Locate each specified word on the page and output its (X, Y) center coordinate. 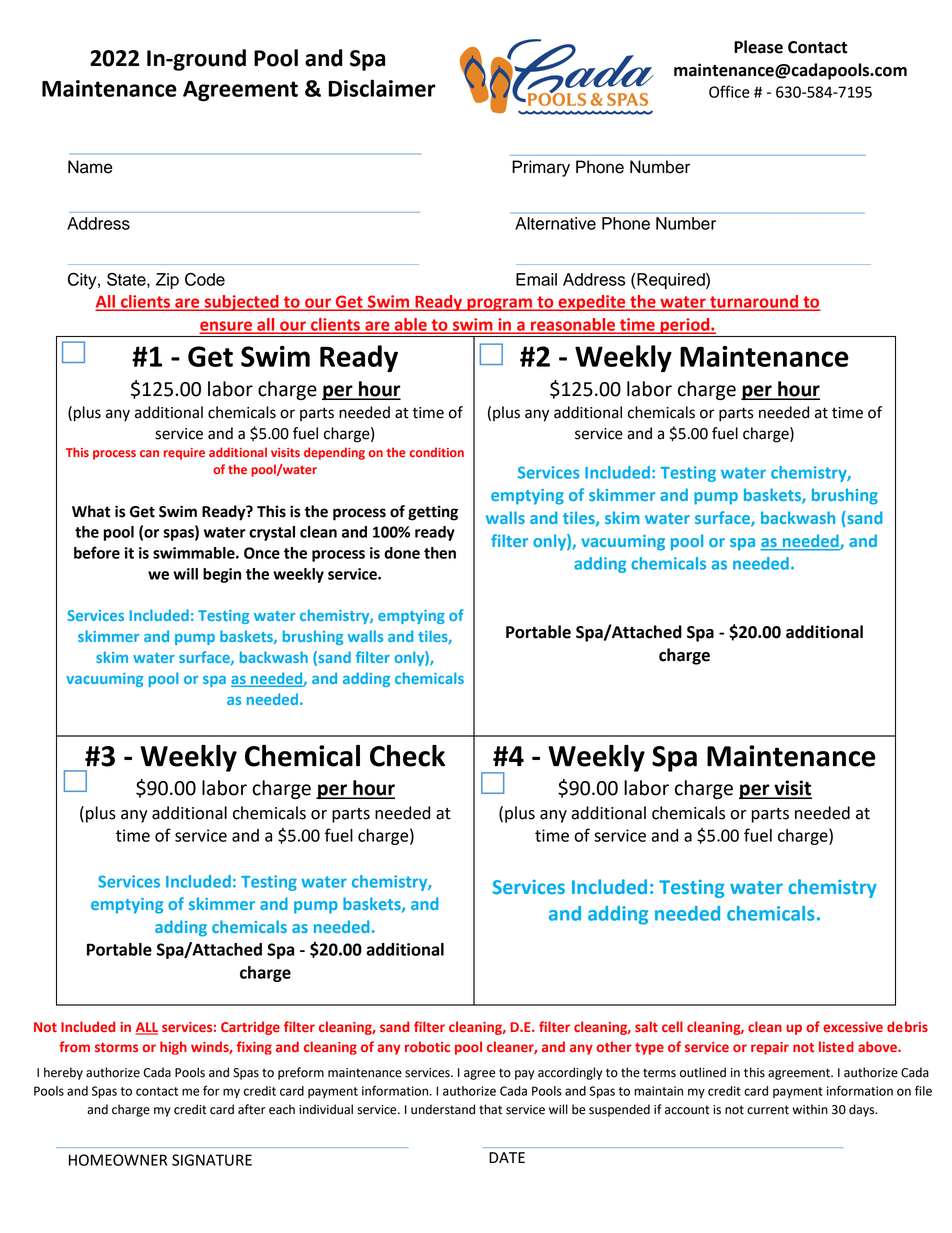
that (490, 1109)
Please (758, 47)
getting (433, 513)
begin (222, 575)
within (810, 1109)
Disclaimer (382, 88)
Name (90, 167)
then (440, 553)
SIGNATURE (212, 1160)
